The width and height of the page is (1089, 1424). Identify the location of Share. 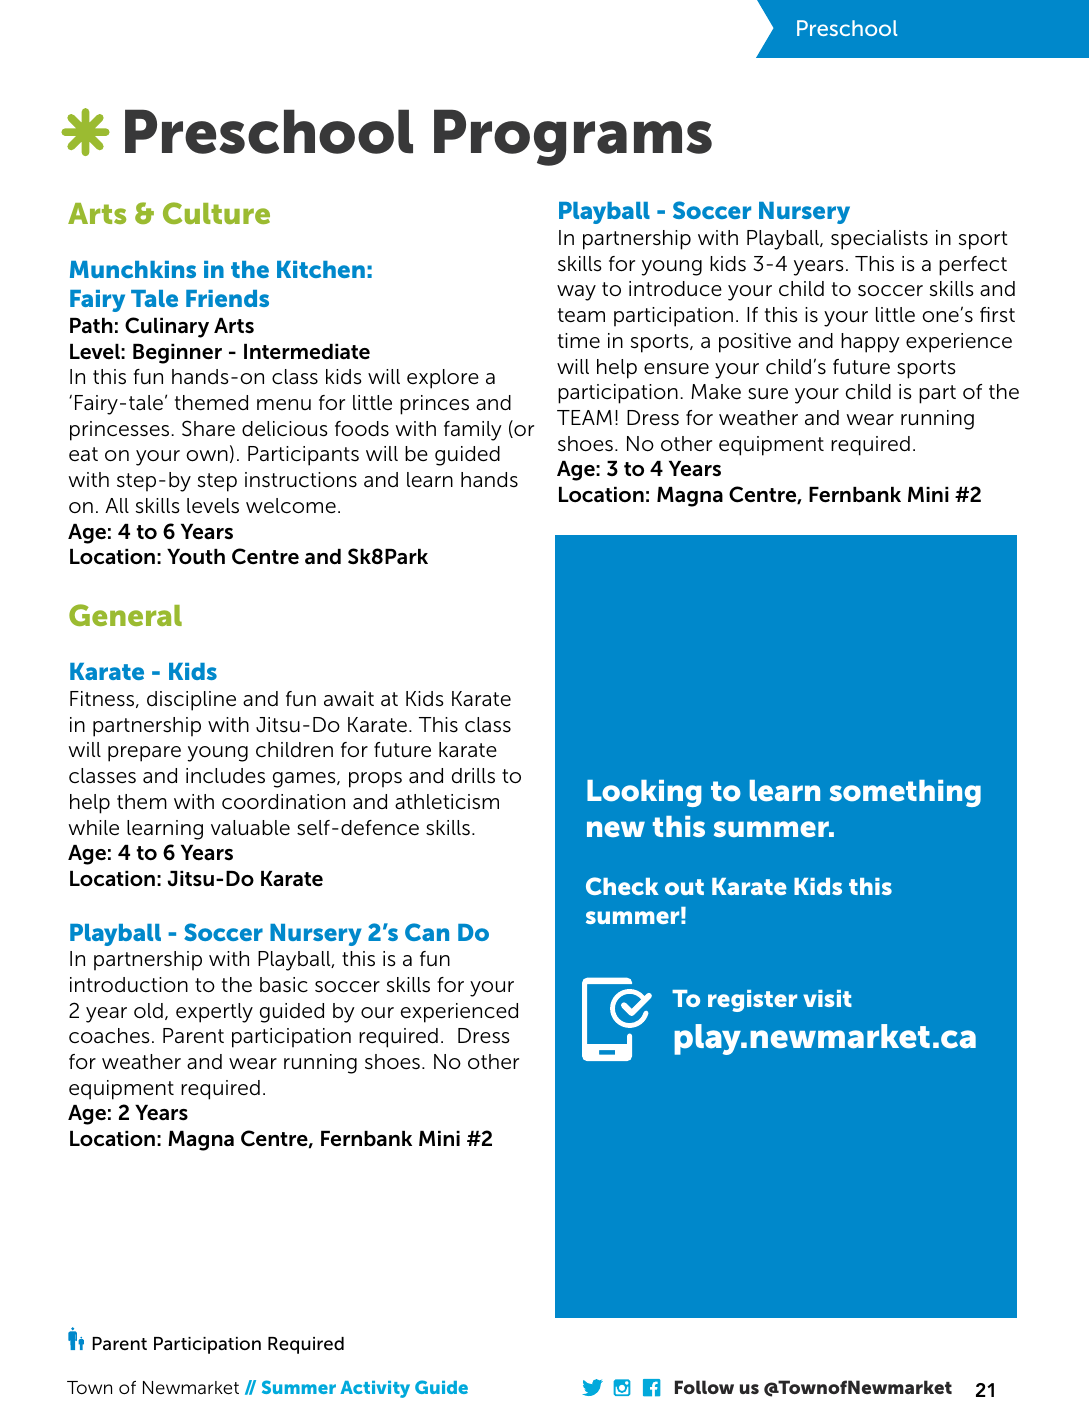
(208, 428).
